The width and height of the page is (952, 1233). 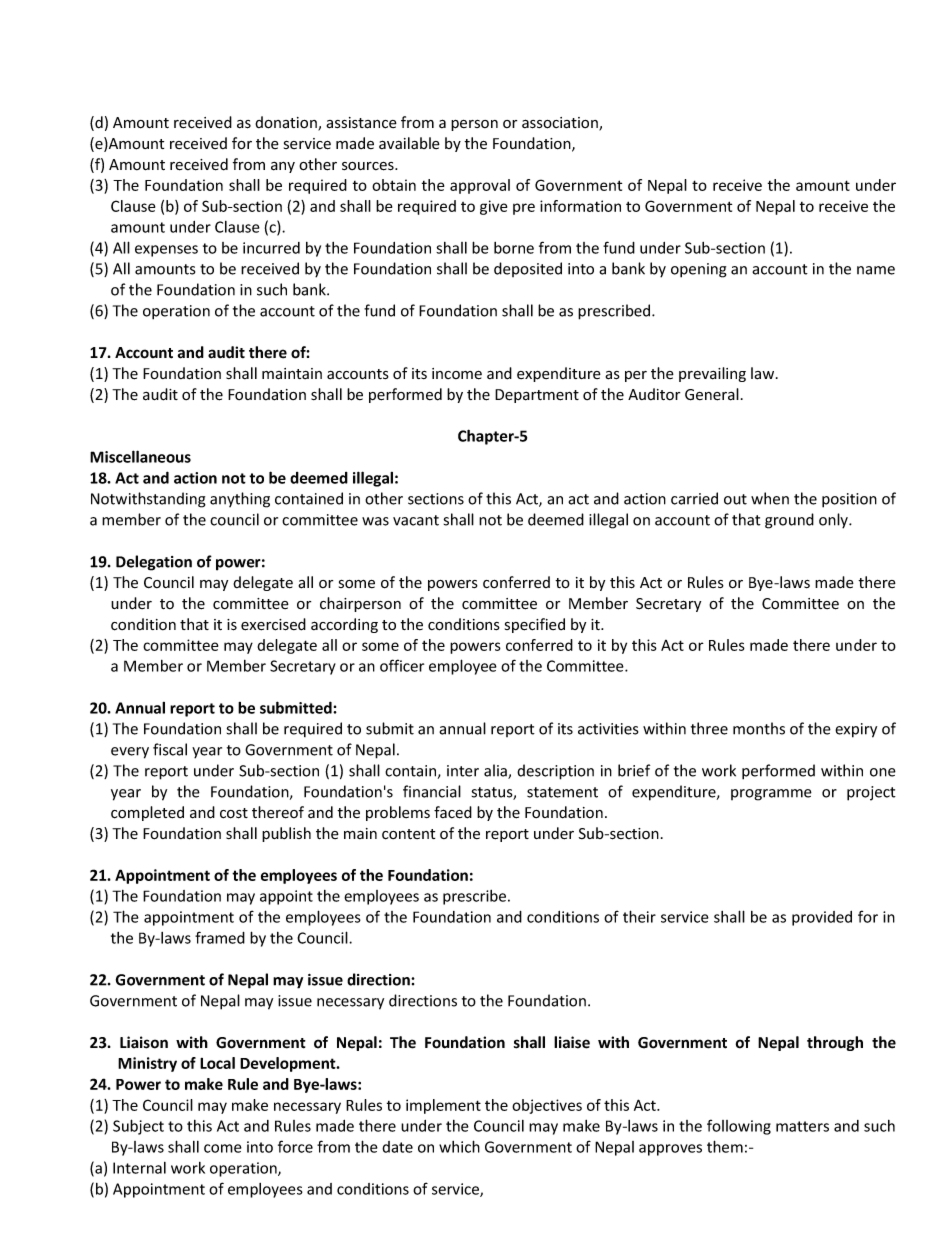 What do you see at coordinates (170, 749) in the page?
I see `fiscal` at bounding box center [170, 749].
